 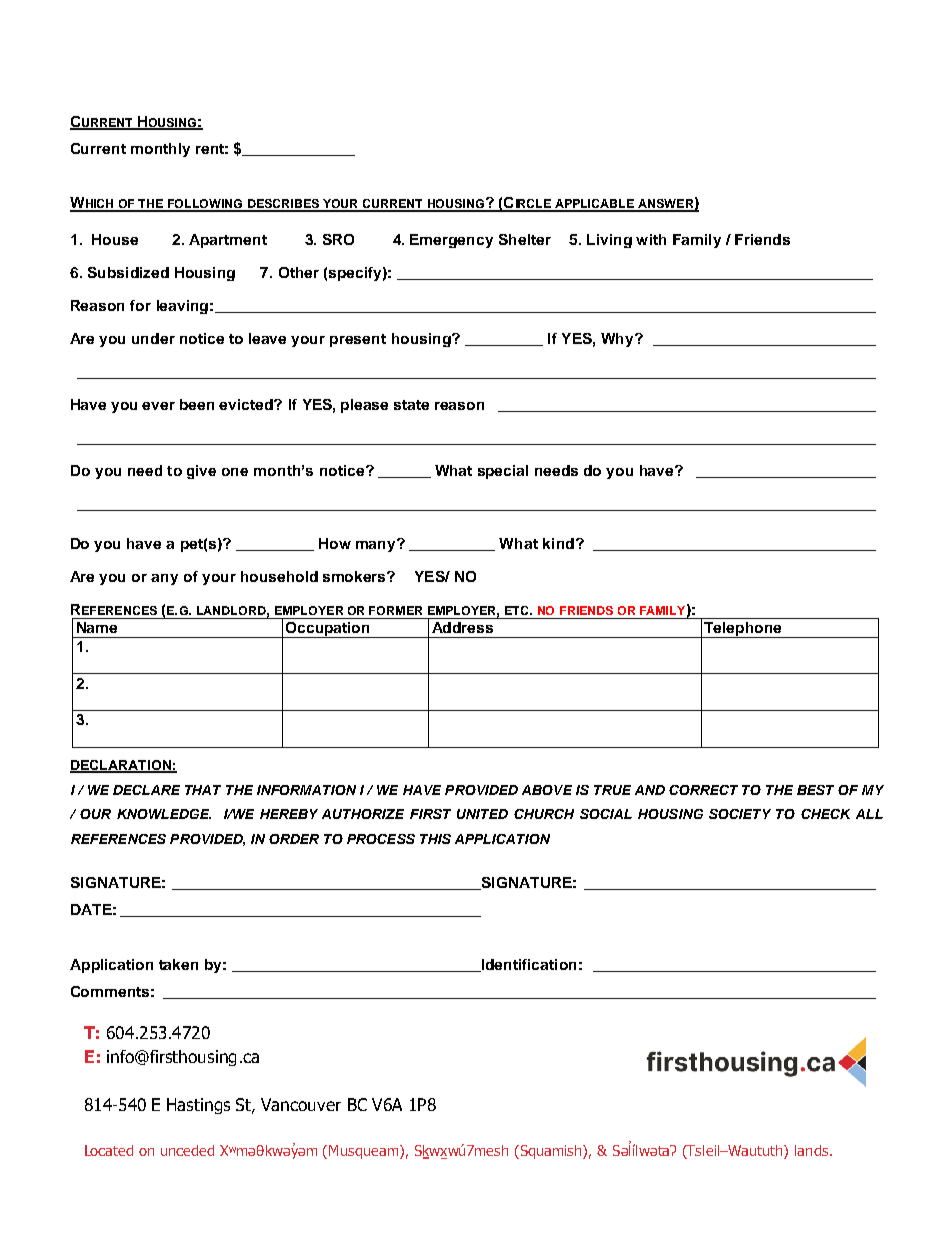 I want to click on give, so click(x=201, y=472).
